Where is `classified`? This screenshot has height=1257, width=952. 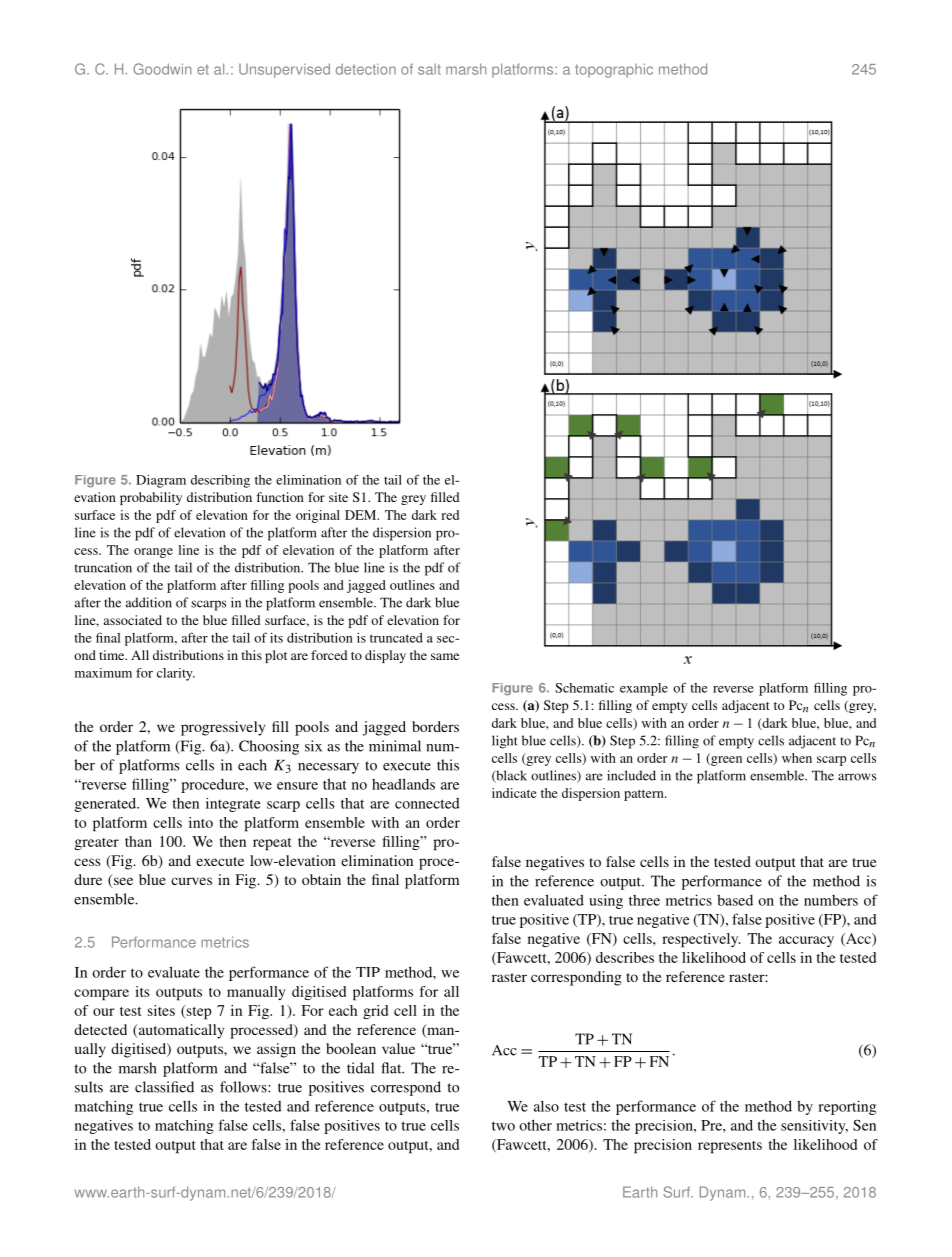 classified is located at coordinates (164, 1087).
